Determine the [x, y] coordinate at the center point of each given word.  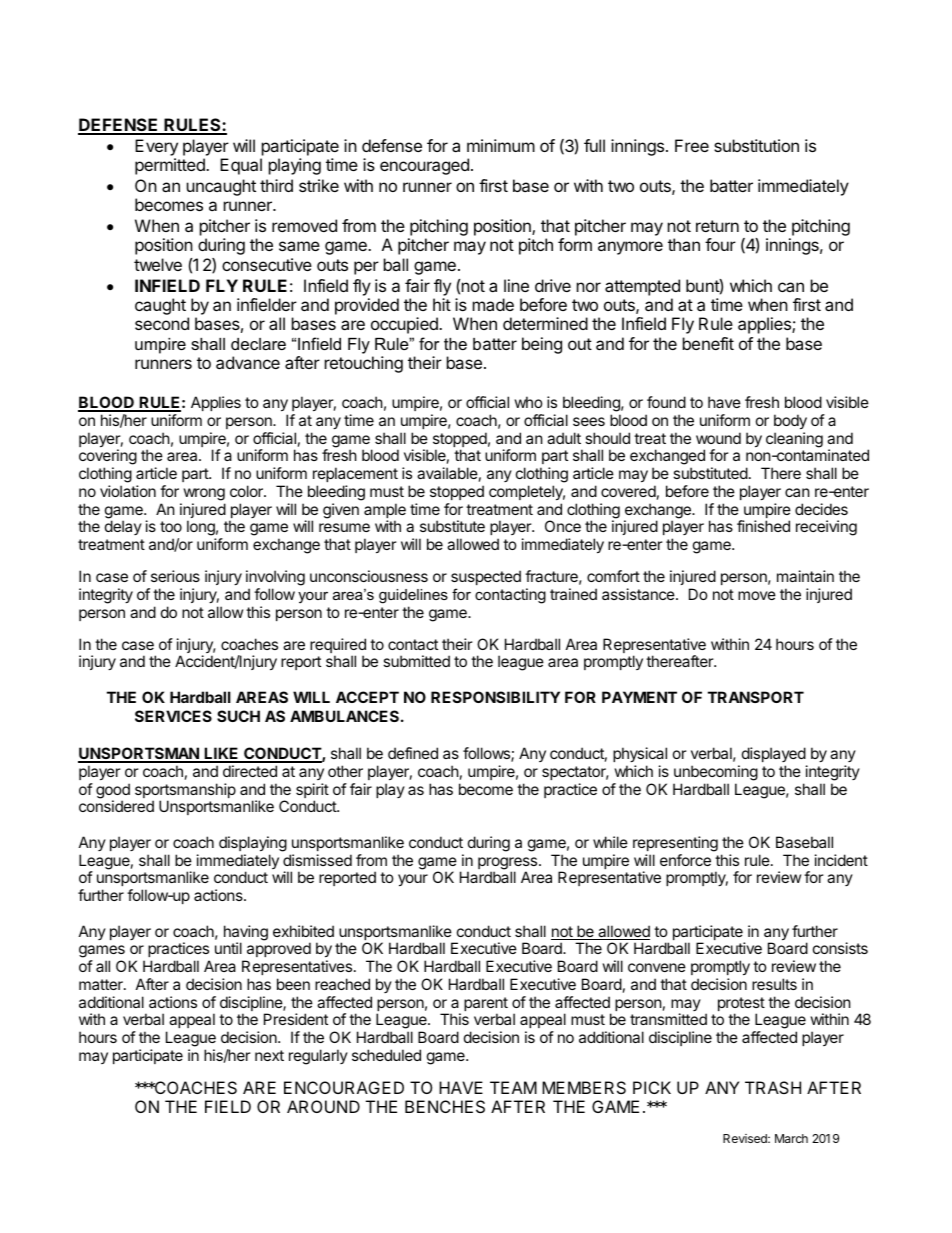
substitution [756, 145]
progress [509, 864]
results [774, 984]
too [171, 526]
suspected [486, 577]
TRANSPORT [756, 697]
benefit [708, 343]
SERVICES [173, 716]
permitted [171, 166]
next [269, 1055]
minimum [501, 145]
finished [763, 526]
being [542, 345]
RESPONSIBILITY [495, 697]
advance [248, 362]
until [228, 948]
